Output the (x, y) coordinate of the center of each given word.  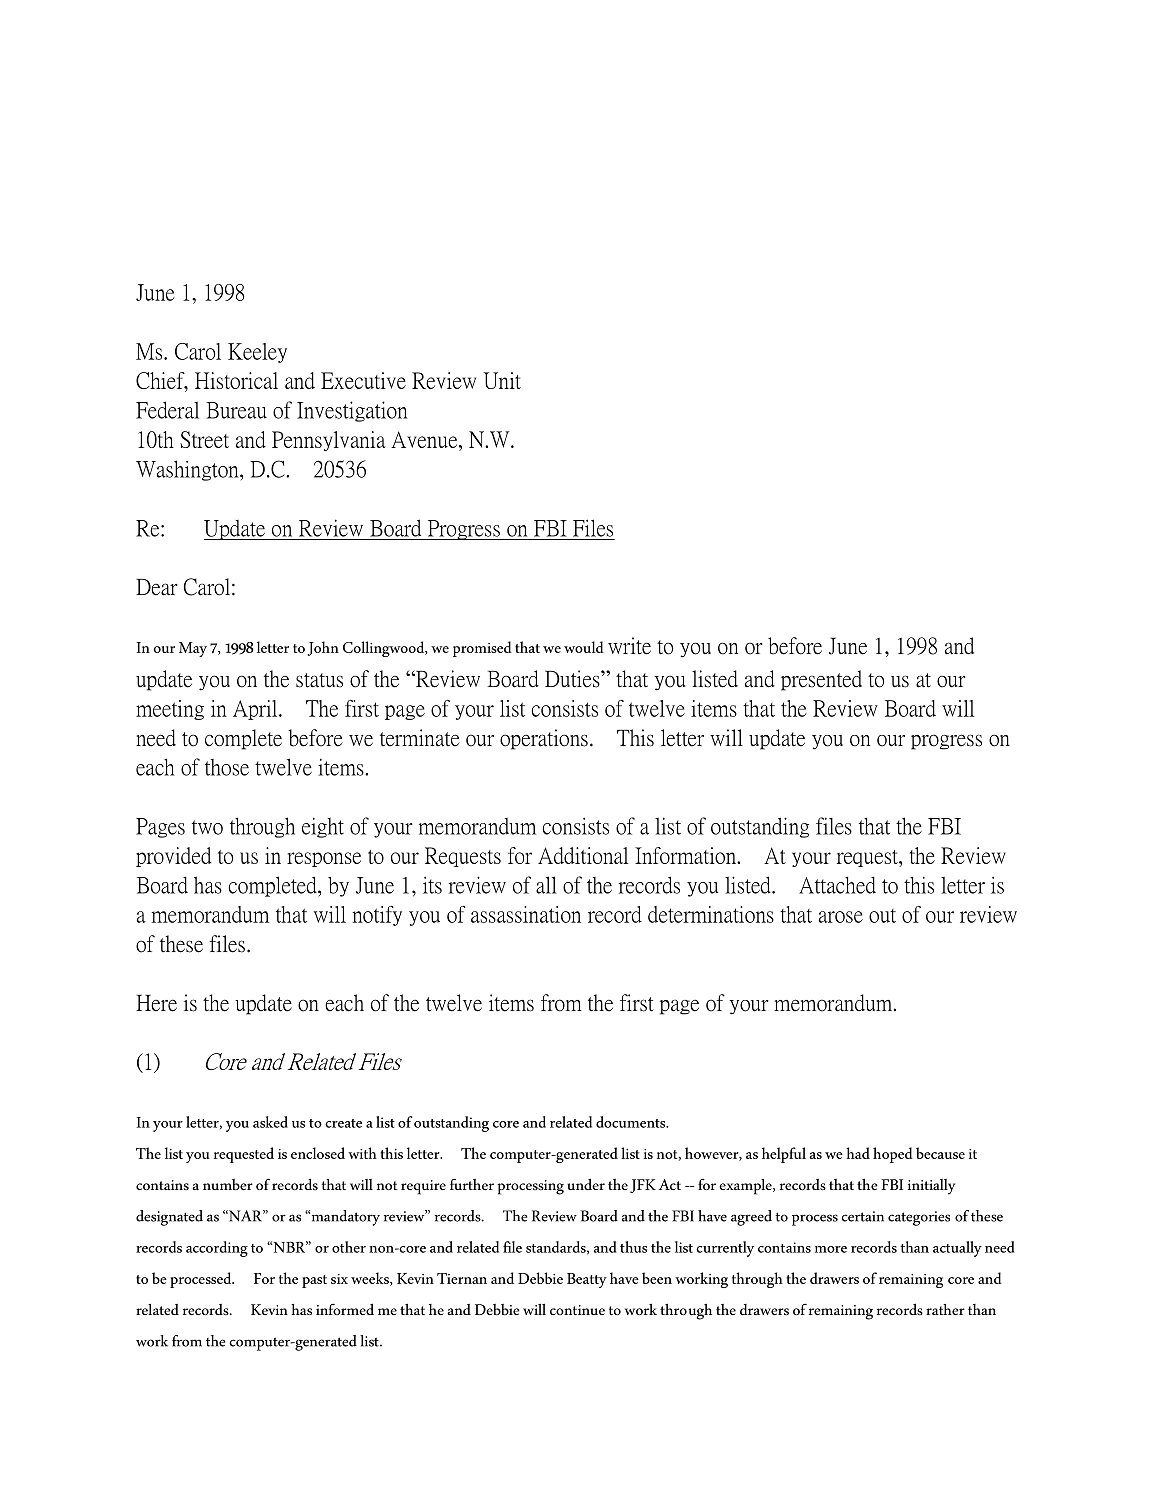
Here (156, 1003)
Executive (363, 380)
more (831, 1249)
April (256, 710)
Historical (236, 380)
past (314, 1281)
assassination (526, 914)
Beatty (587, 1280)
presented (821, 680)
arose (841, 917)
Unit (502, 380)
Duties (573, 679)
